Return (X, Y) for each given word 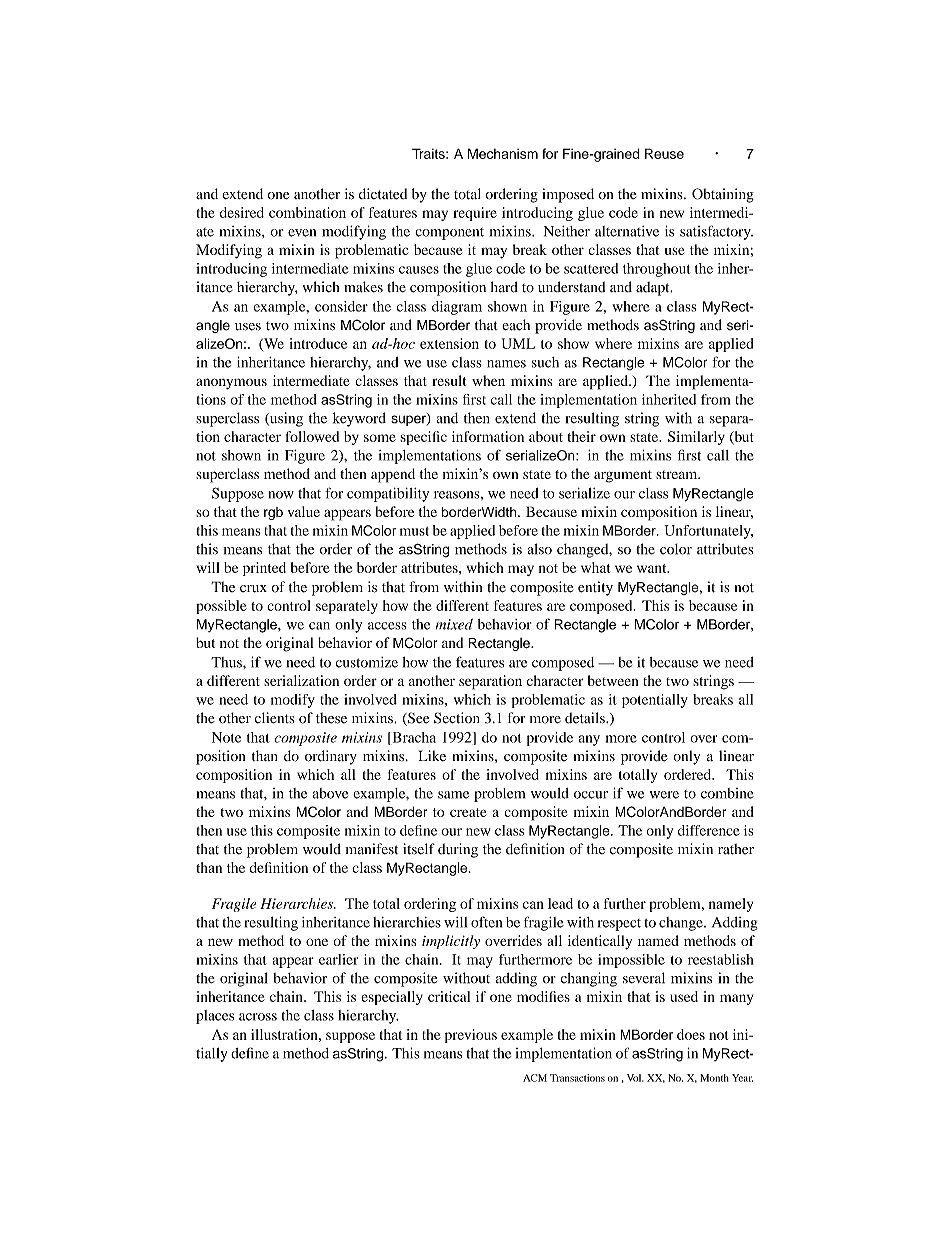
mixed (454, 624)
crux (253, 589)
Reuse (664, 153)
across (258, 1017)
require (475, 214)
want (653, 568)
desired (242, 212)
